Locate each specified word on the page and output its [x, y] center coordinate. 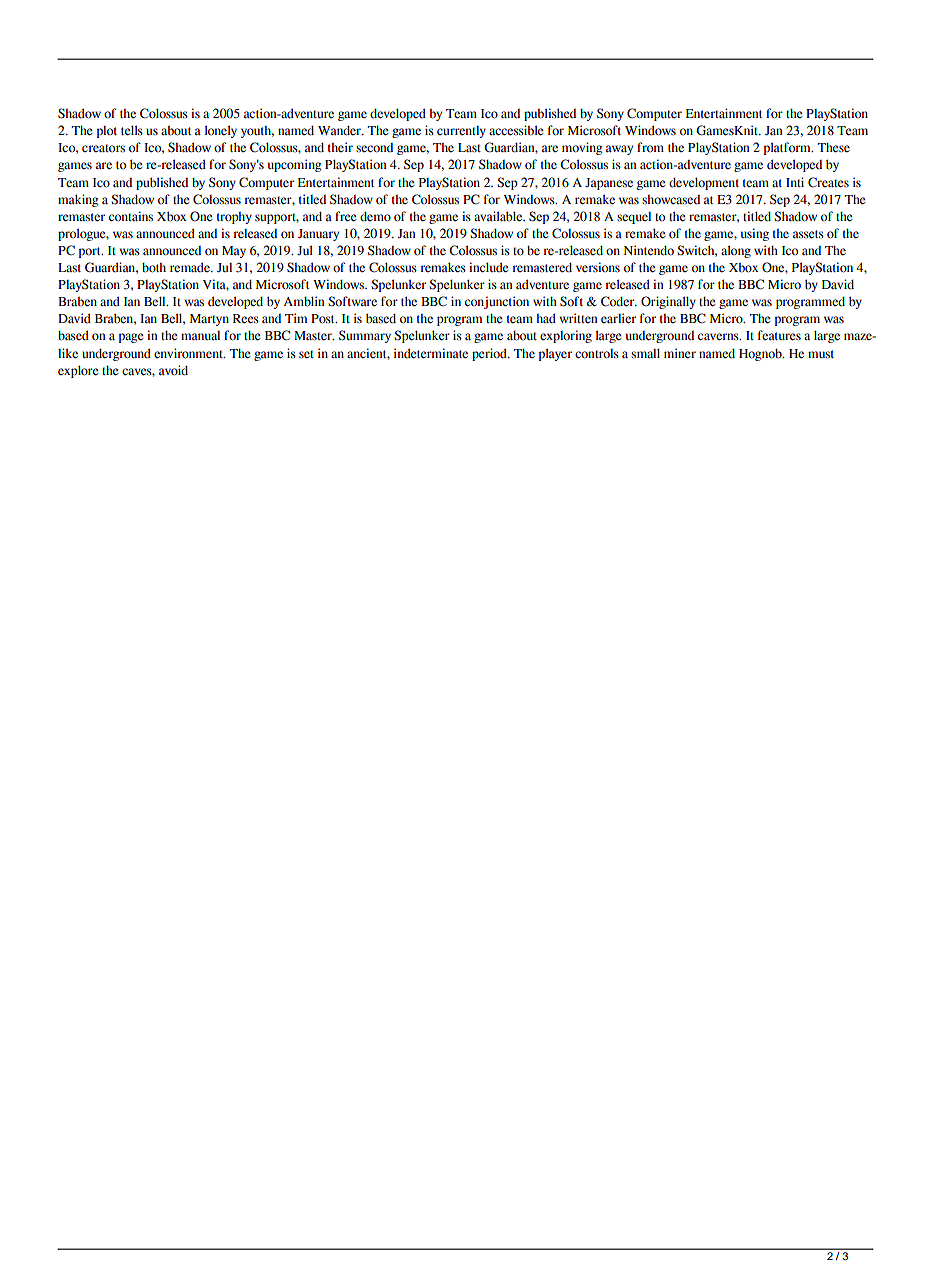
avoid [173, 370]
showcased [671, 200]
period [490, 354]
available [499, 216]
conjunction [497, 302]
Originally [668, 302]
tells [132, 130]
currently [461, 132]
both [154, 268]
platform [788, 148]
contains [131, 216]
